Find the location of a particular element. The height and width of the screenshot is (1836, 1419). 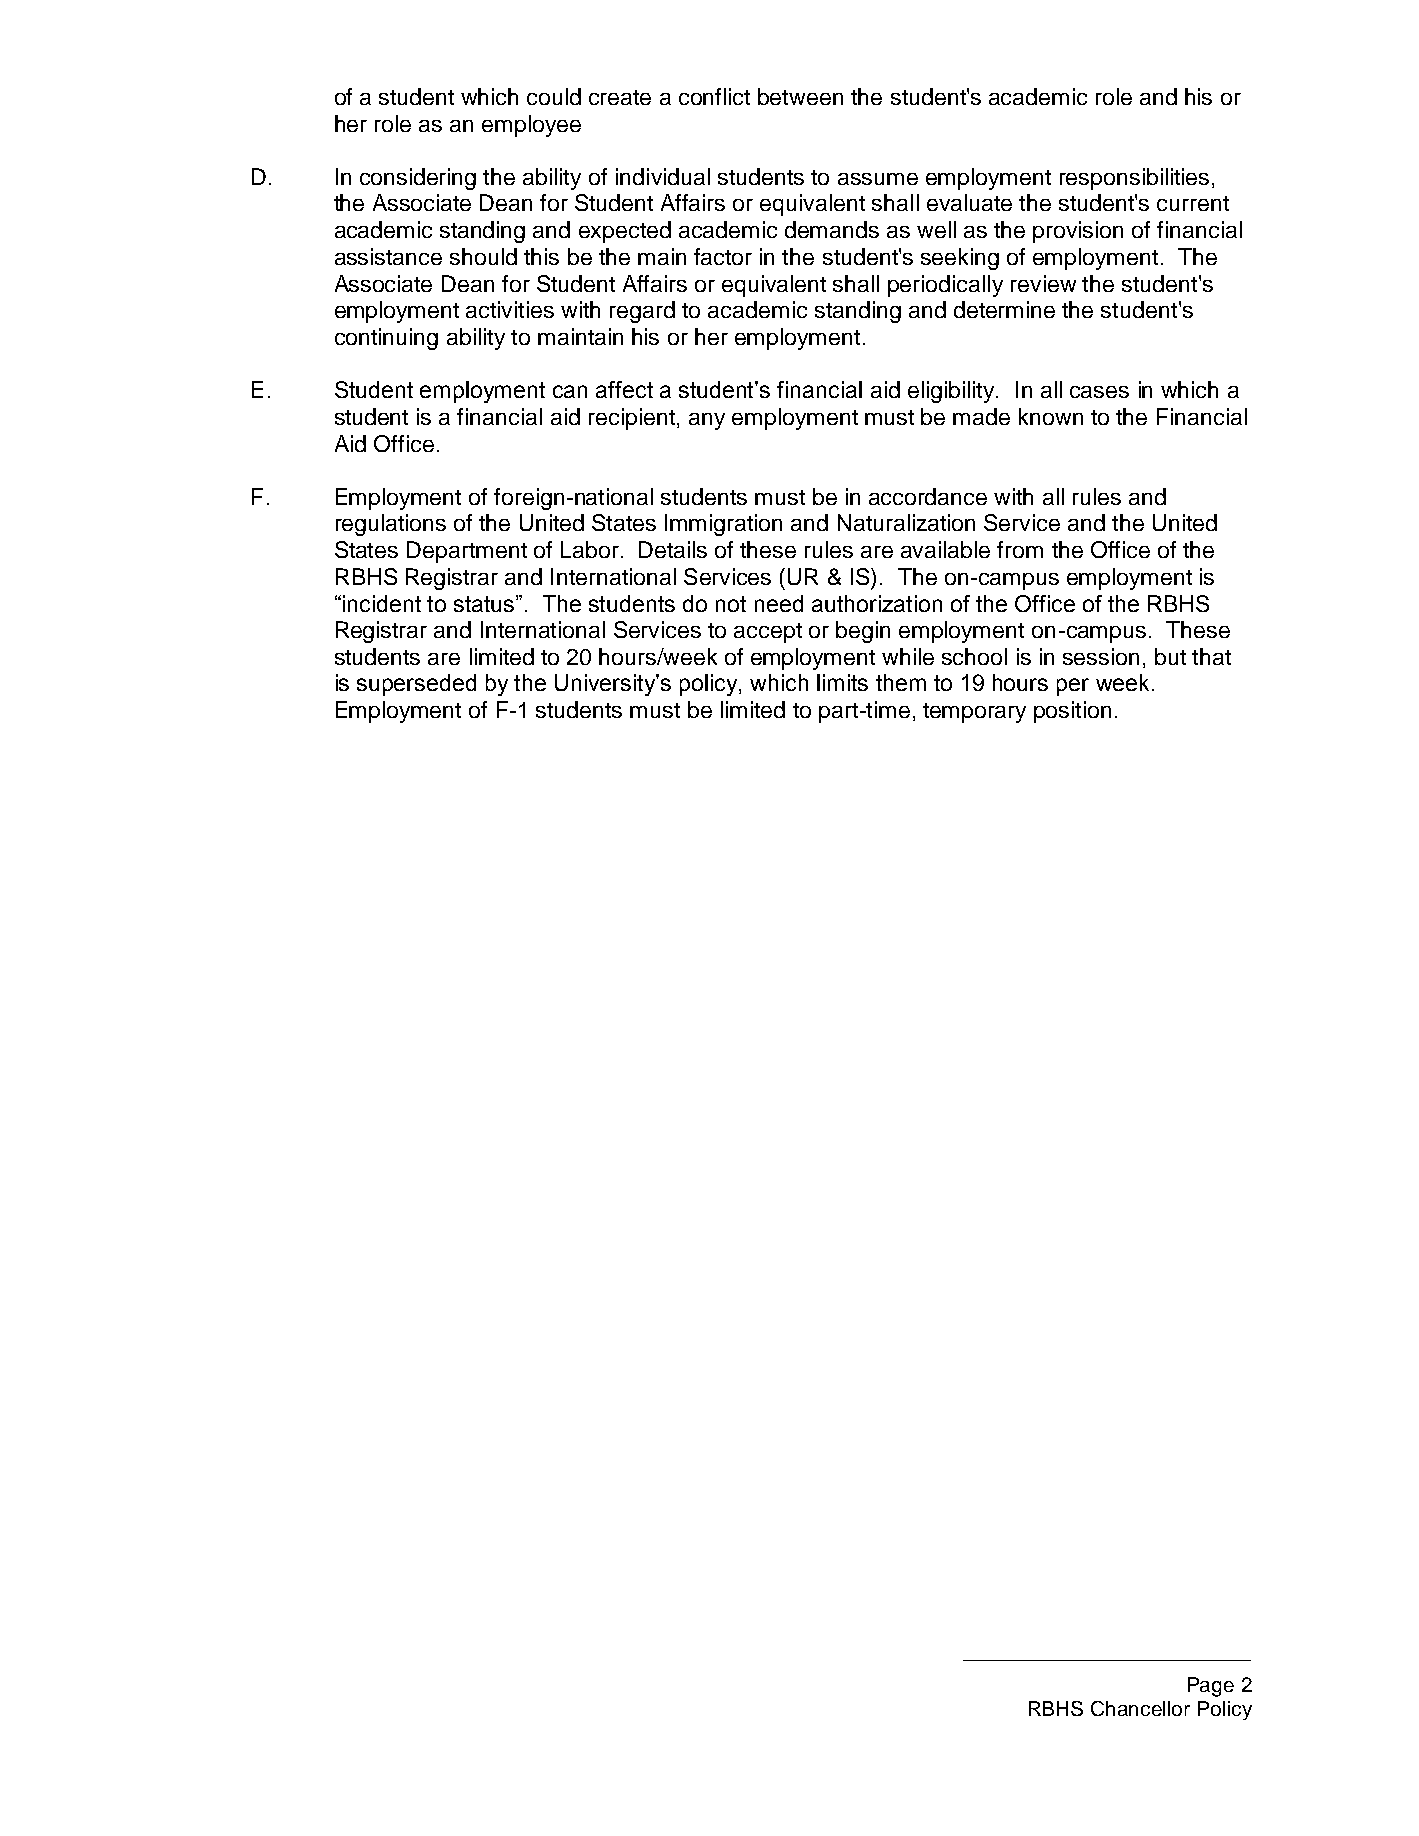

superseded is located at coordinates (416, 685).
